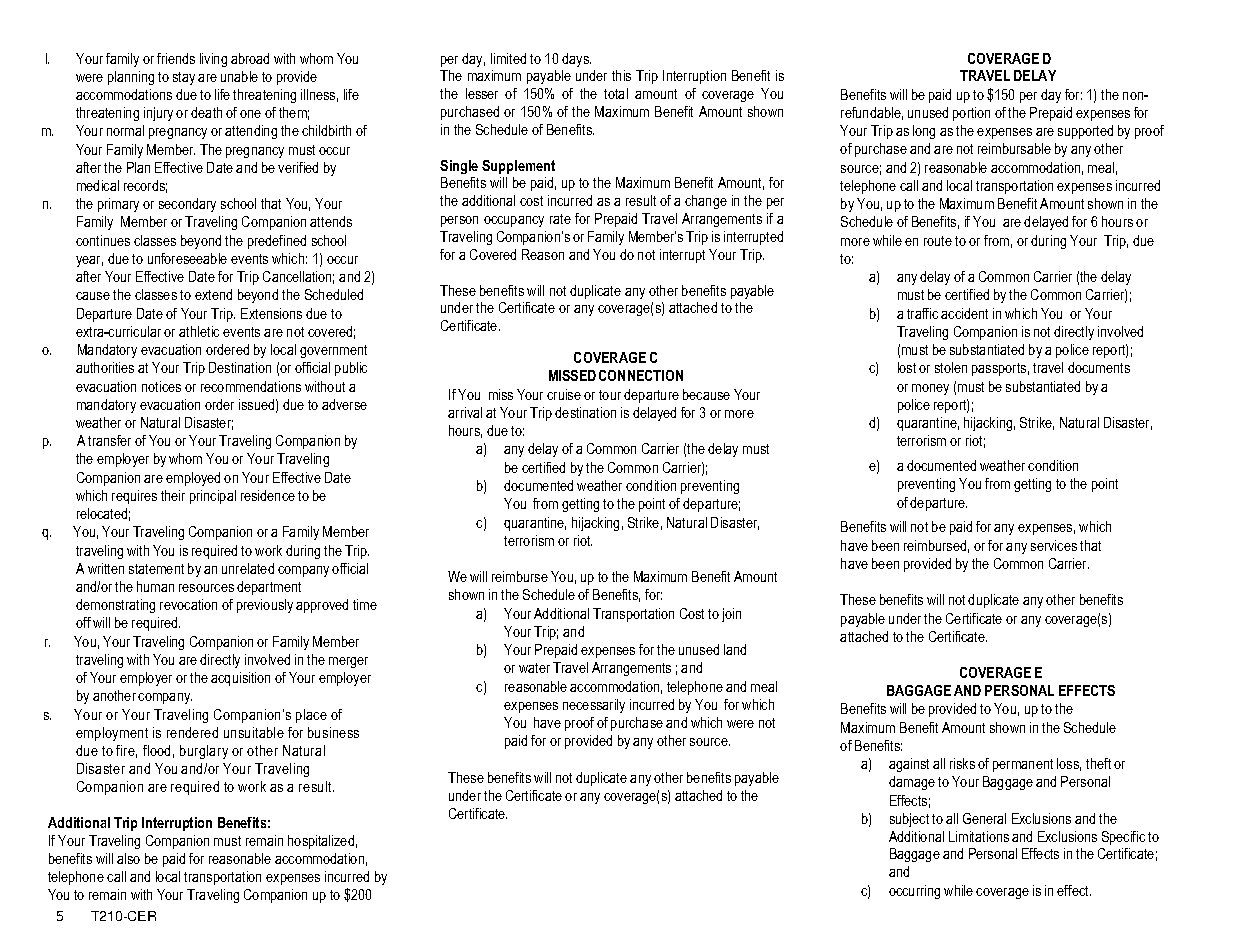 This page has height=952, width=1233. Describe the element at coordinates (534, 668) in the page. I see `water` at that location.
